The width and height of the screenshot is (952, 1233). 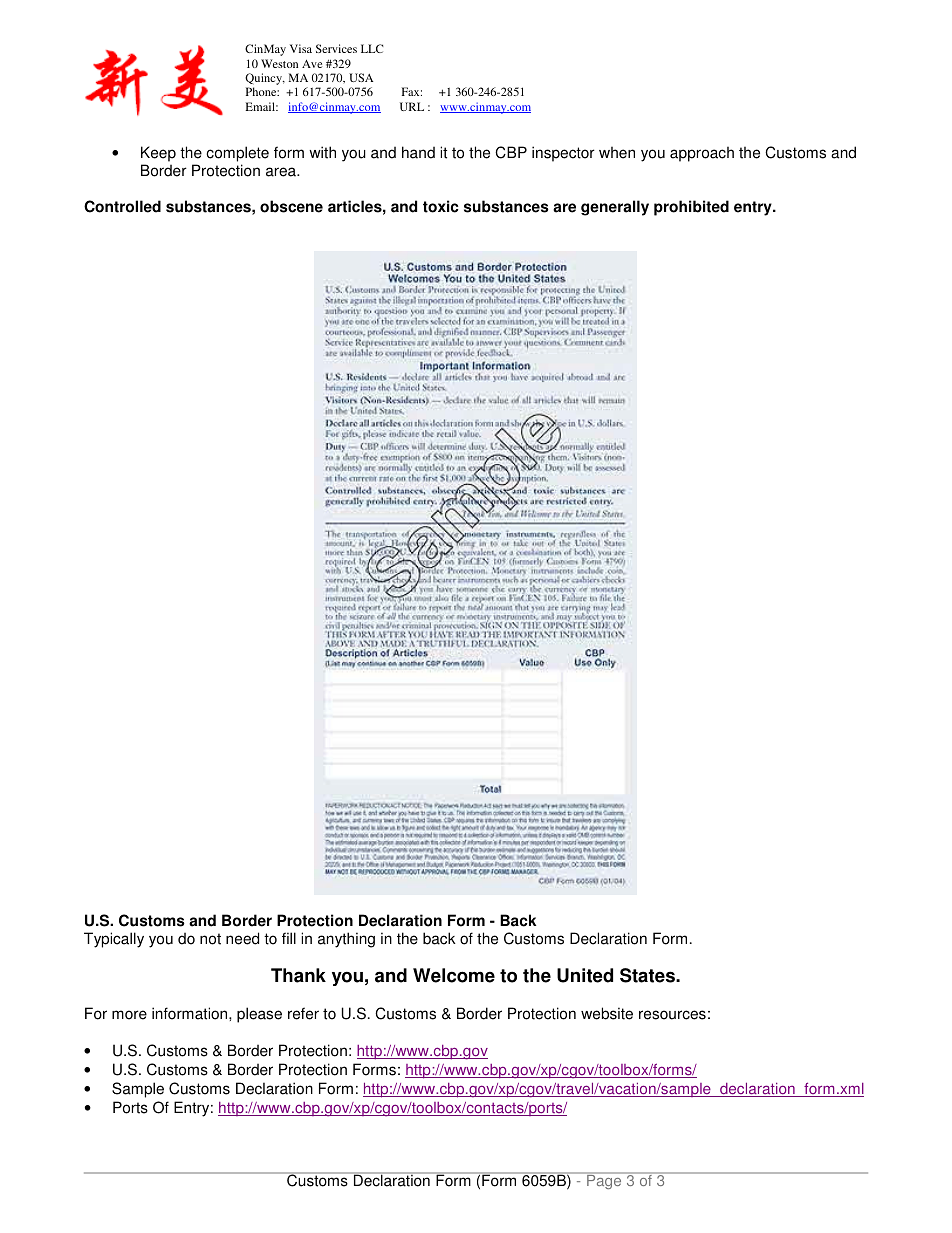 I want to click on generally, so click(x=615, y=208).
